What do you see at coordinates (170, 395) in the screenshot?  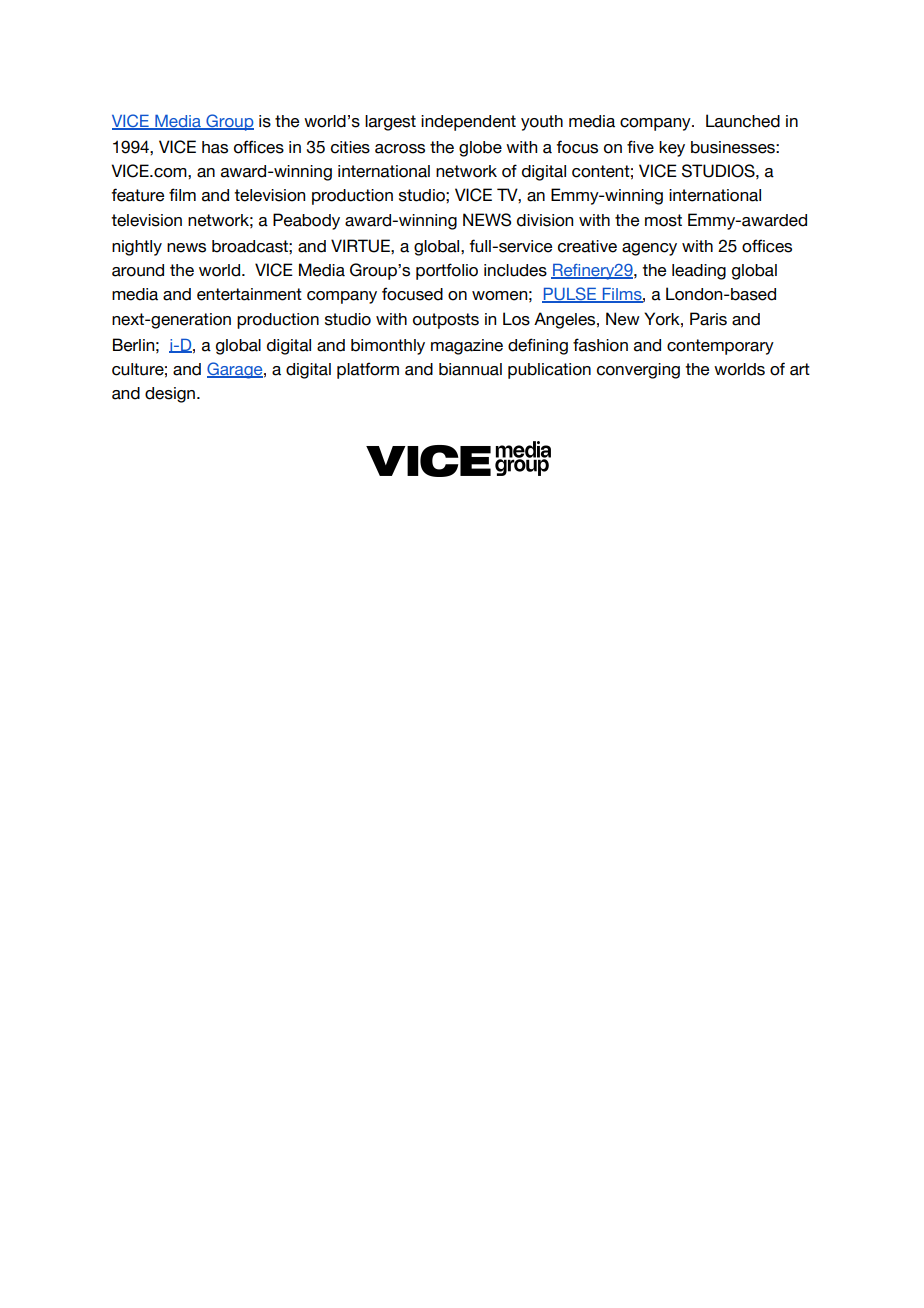 I see `design` at bounding box center [170, 395].
